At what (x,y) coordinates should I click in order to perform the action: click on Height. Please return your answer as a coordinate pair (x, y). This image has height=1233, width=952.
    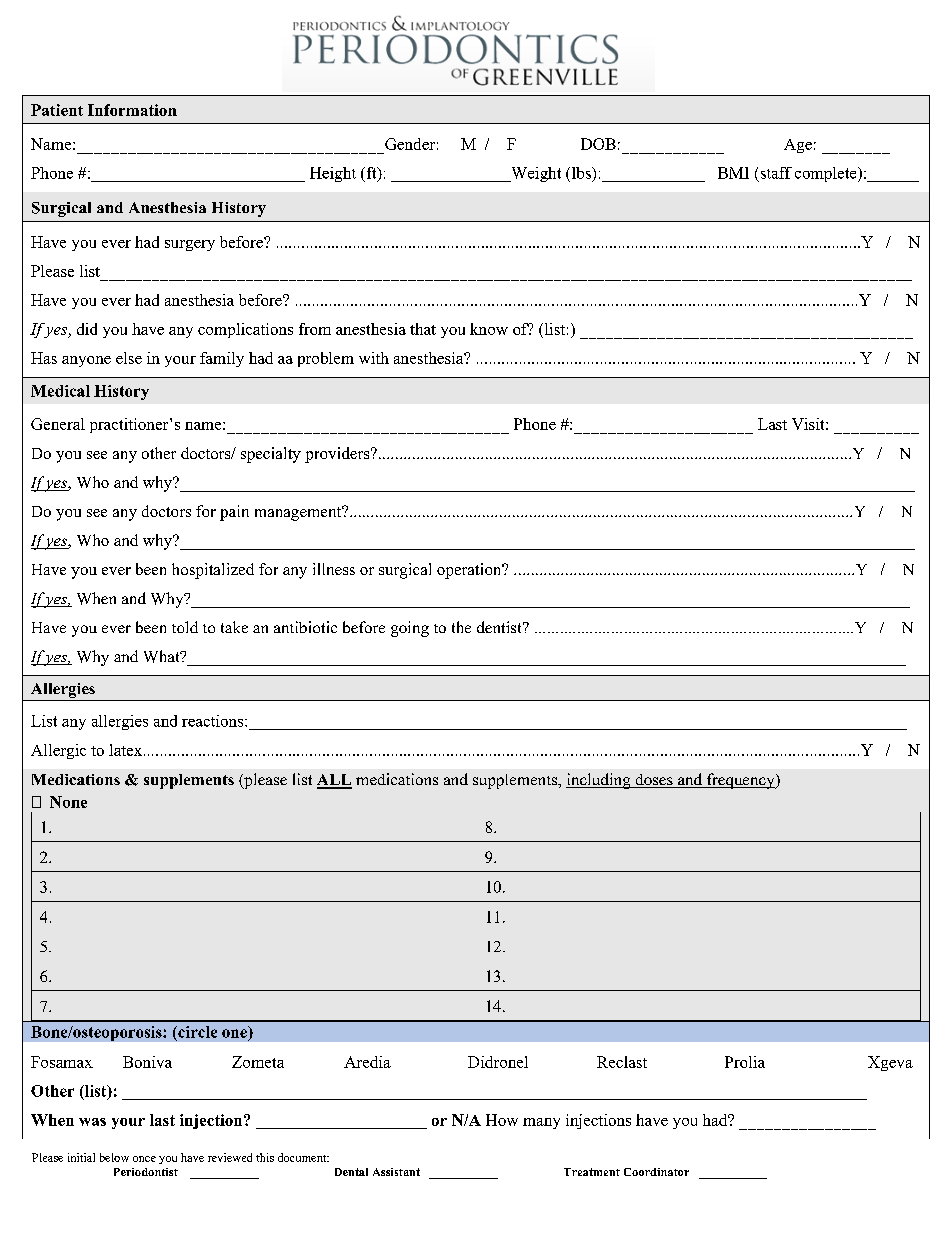
    Looking at the image, I should click on (333, 174).
